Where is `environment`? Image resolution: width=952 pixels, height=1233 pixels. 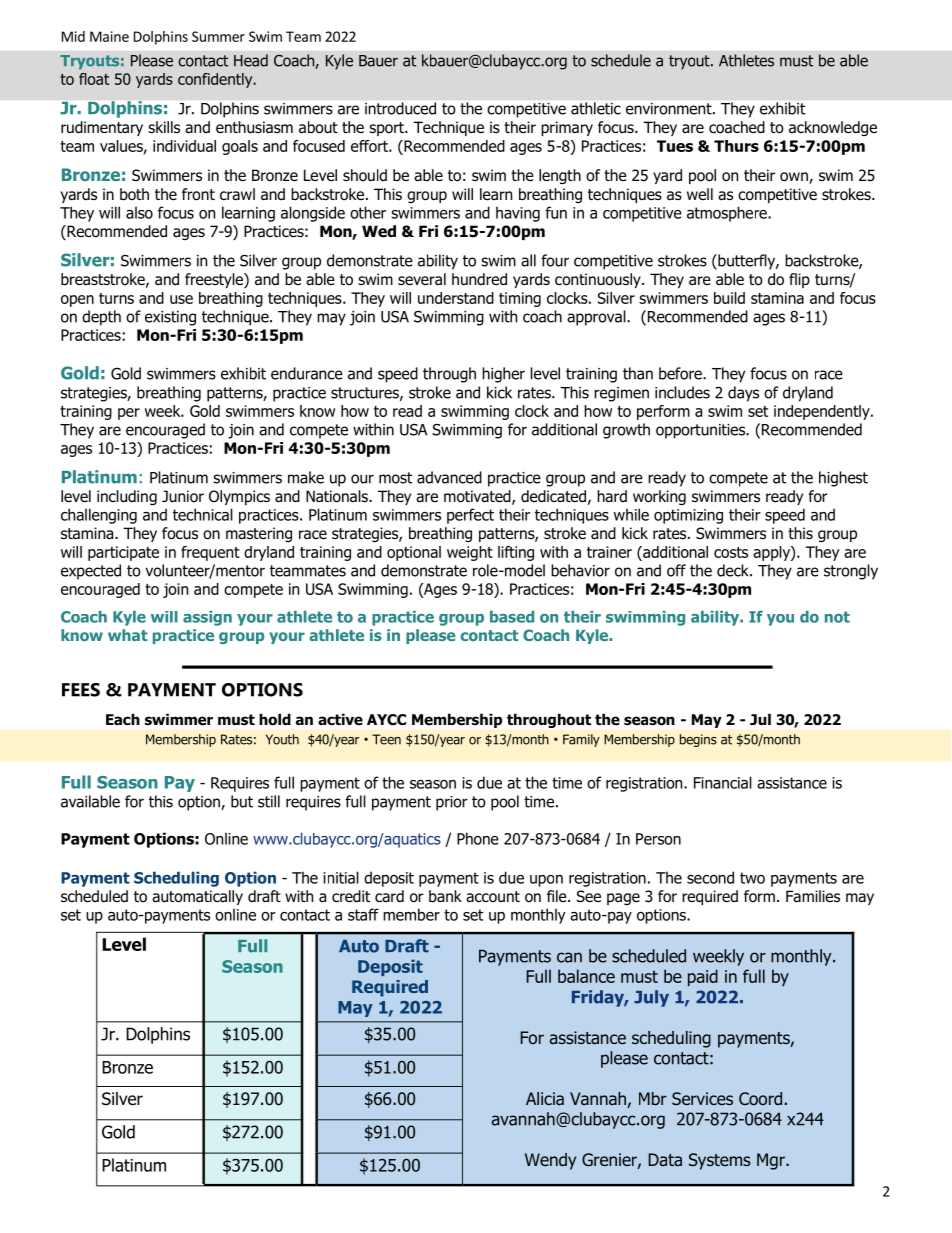
environment is located at coordinates (670, 109).
